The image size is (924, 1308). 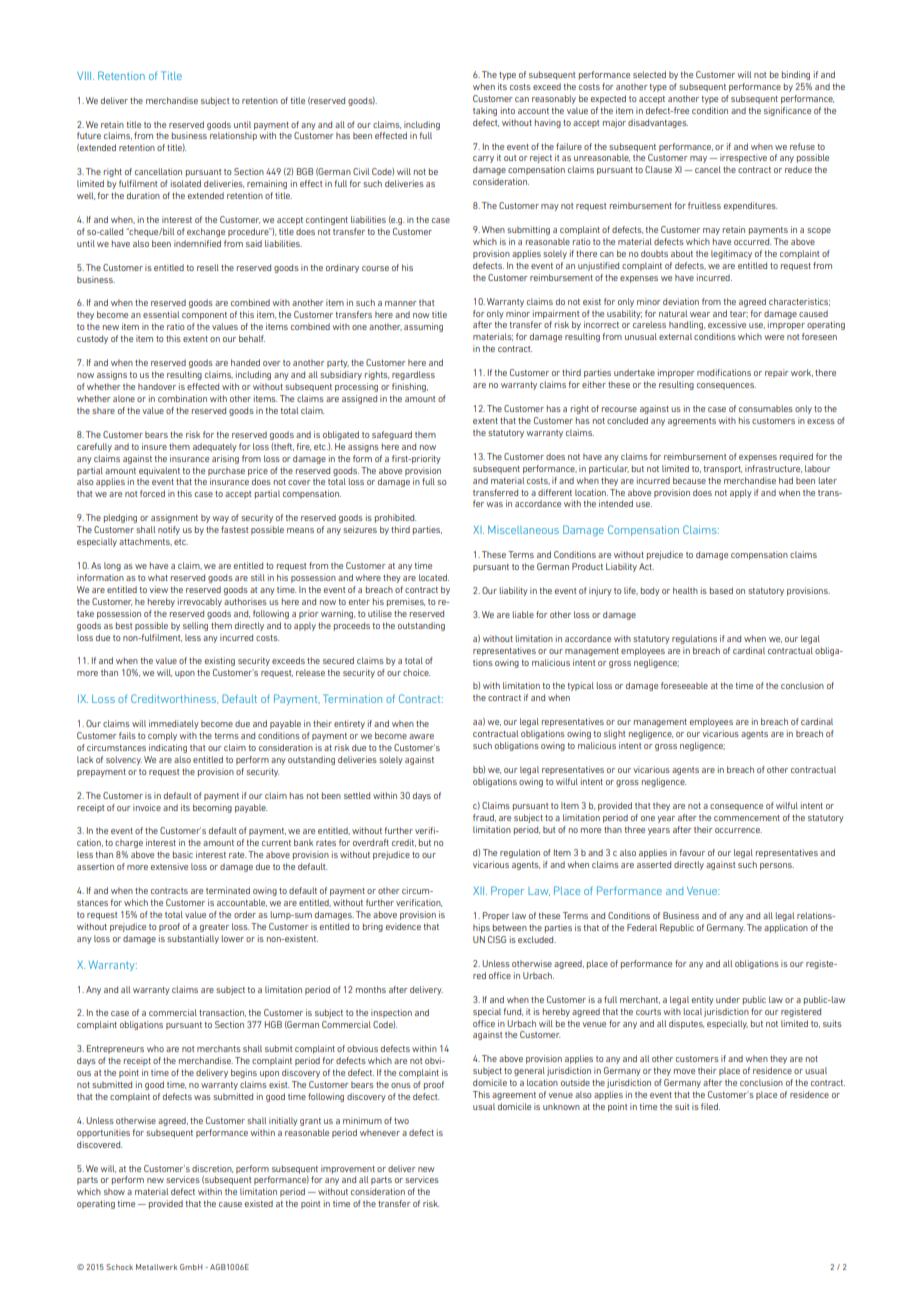 I want to click on taking, so click(x=485, y=111).
